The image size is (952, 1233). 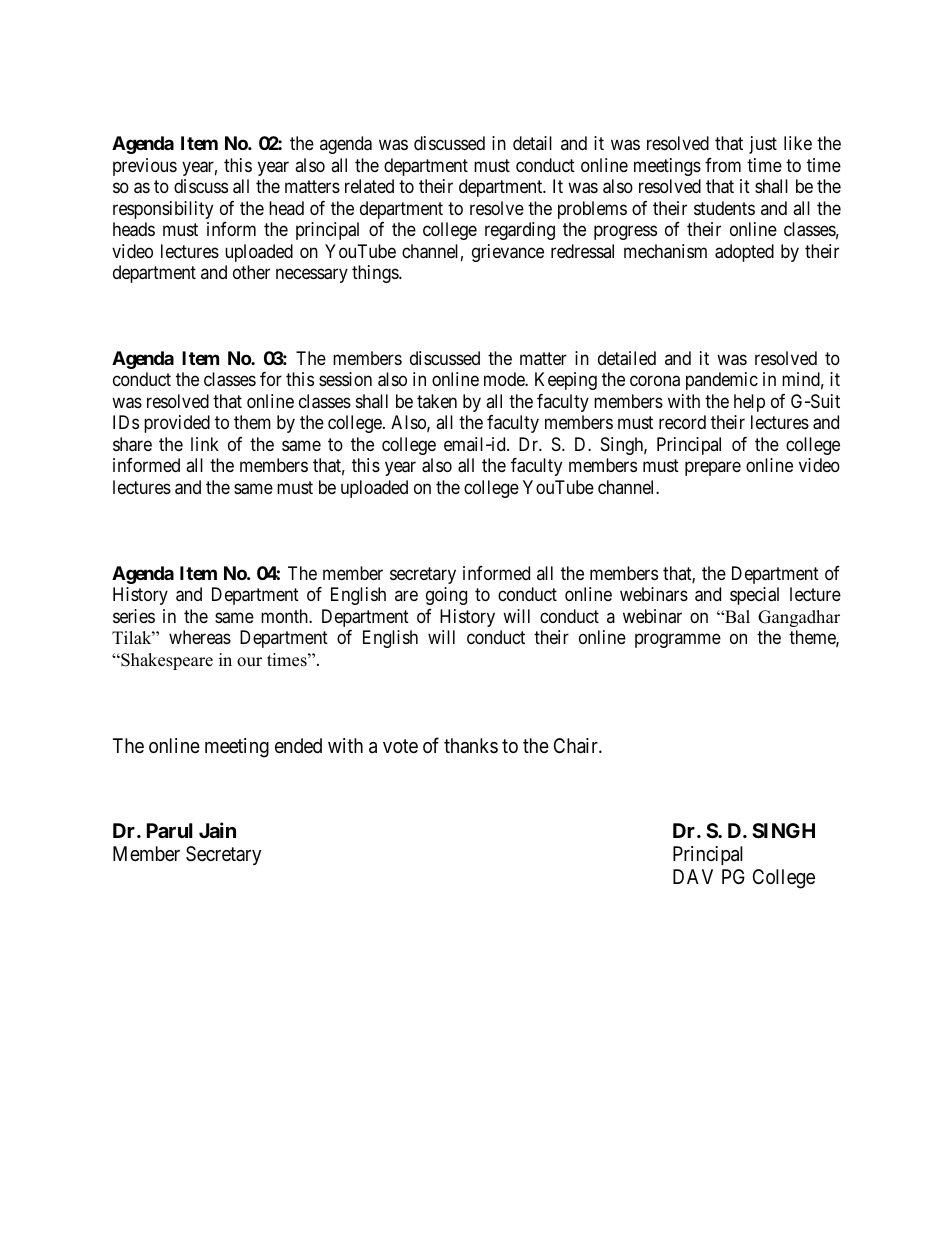 I want to click on our, so click(x=249, y=662).
